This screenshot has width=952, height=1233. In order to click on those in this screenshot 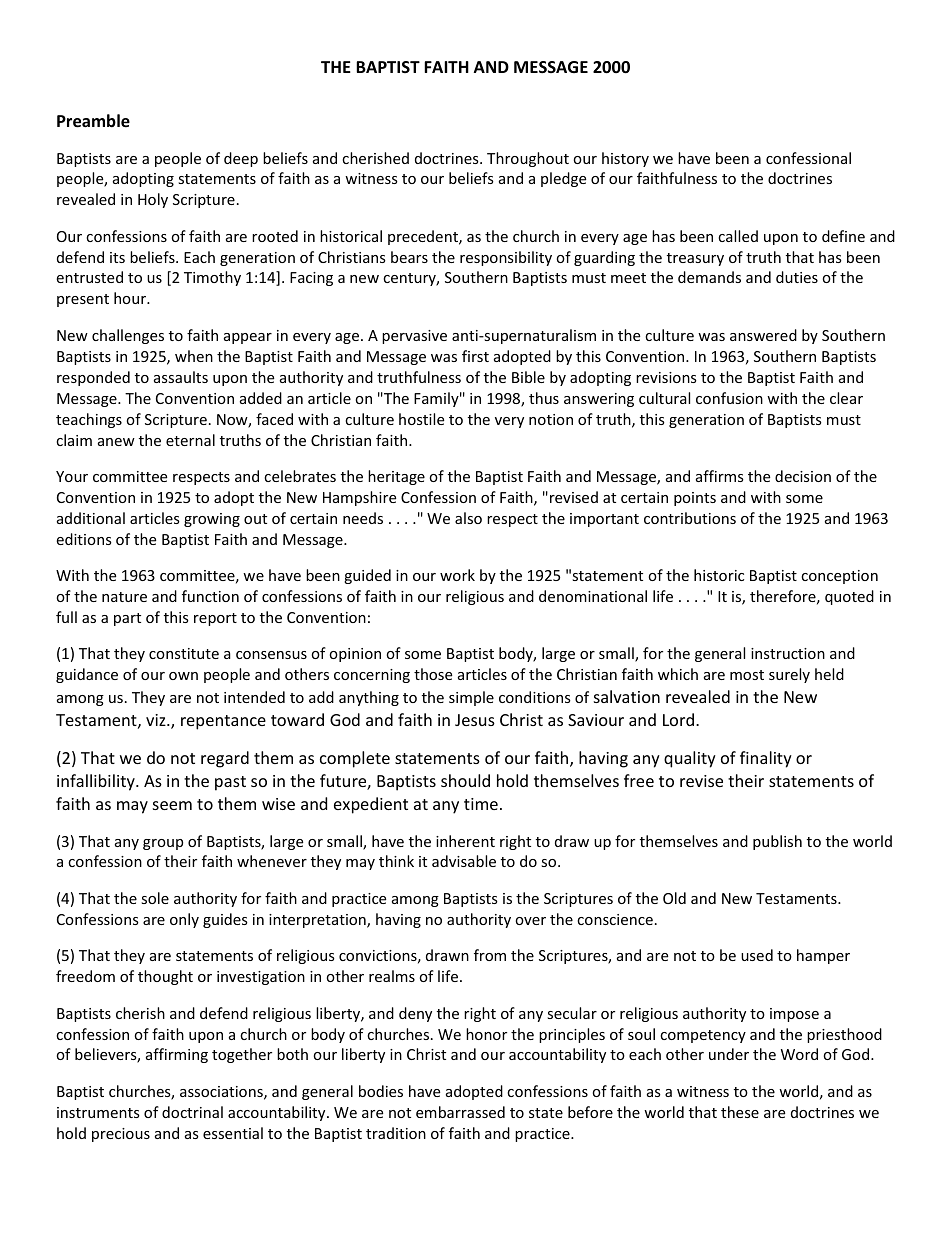, I will do `click(433, 674)`.
